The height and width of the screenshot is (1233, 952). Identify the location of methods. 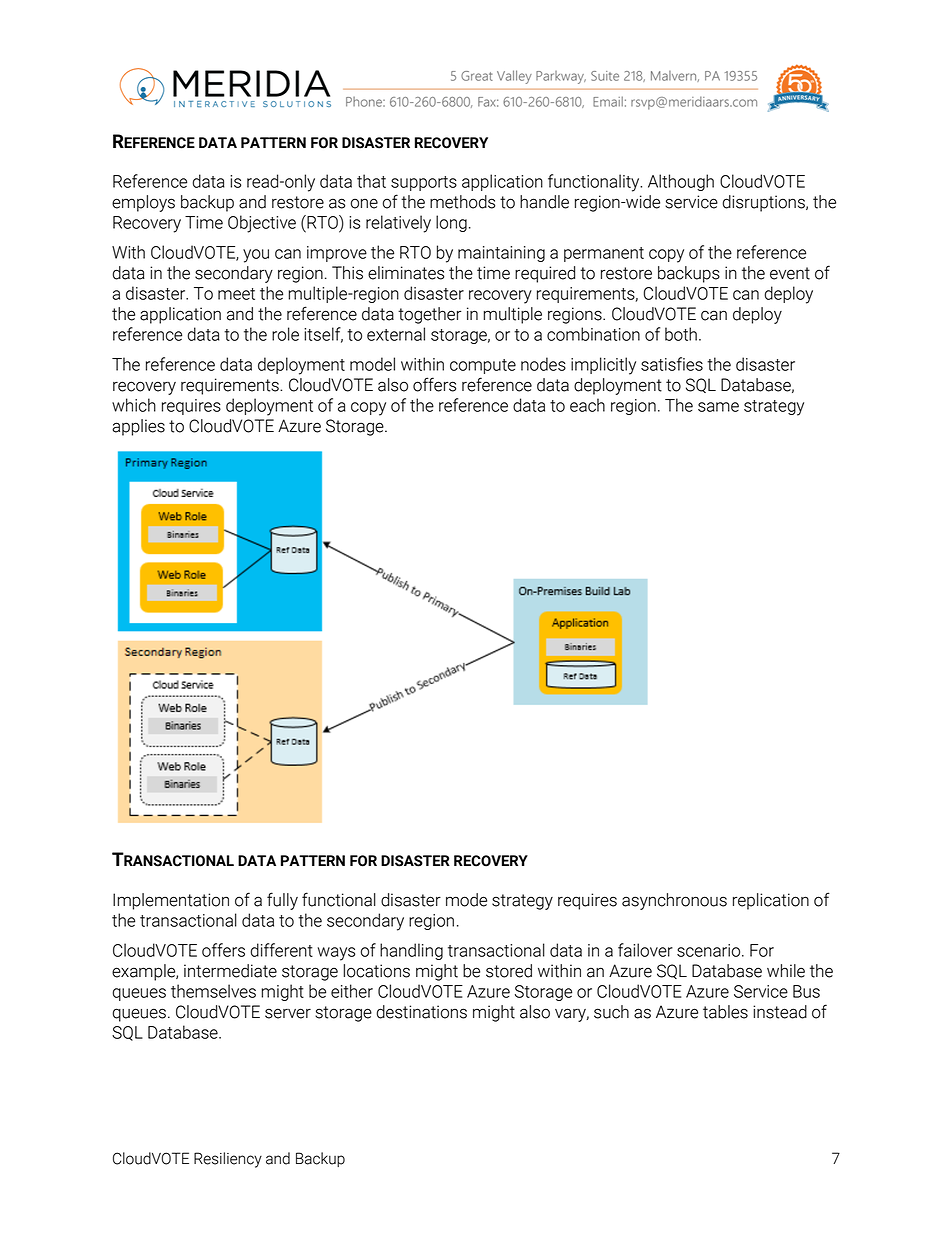
(462, 202).
